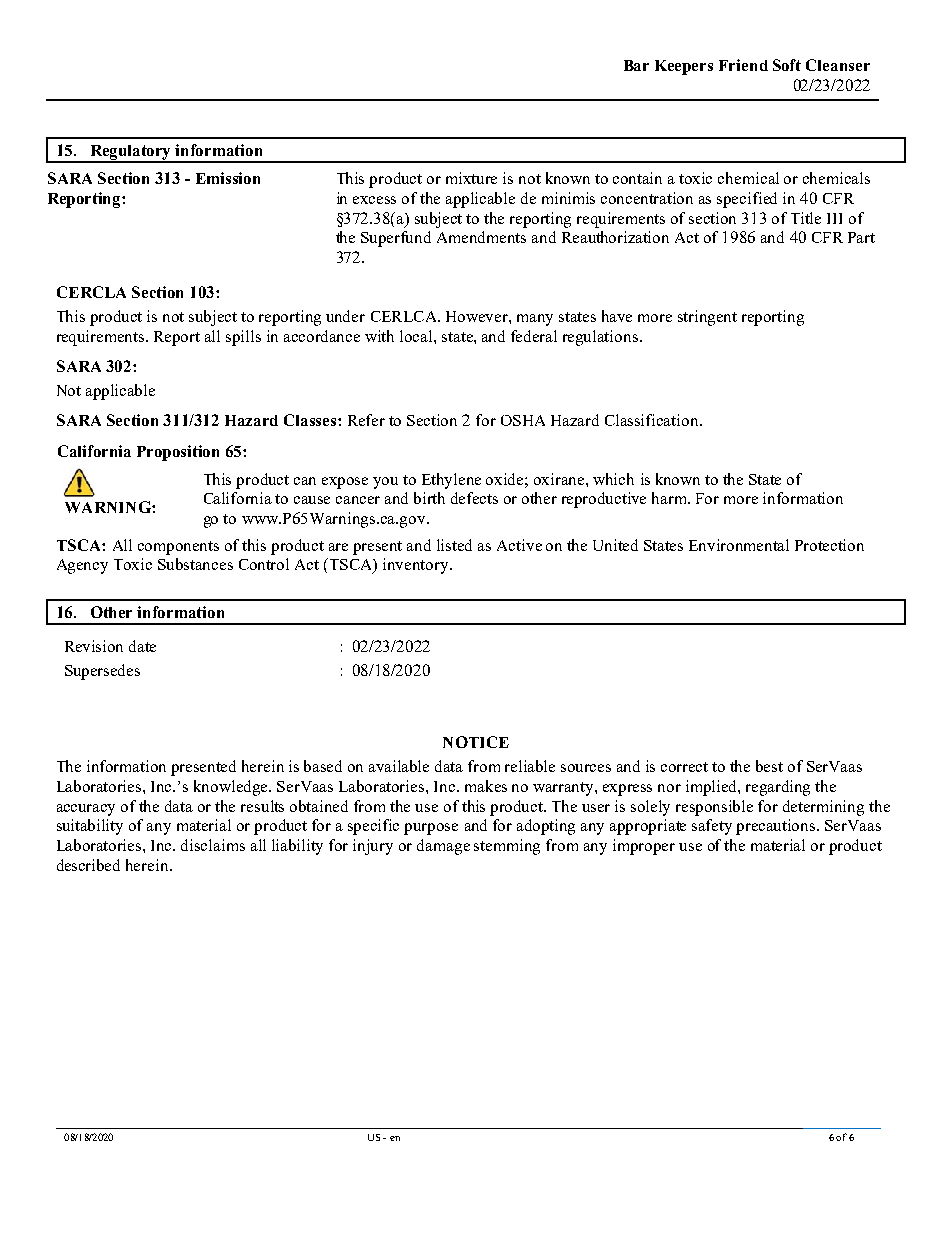 This screenshot has height=1233, width=952. I want to click on Soft, so click(787, 65).
